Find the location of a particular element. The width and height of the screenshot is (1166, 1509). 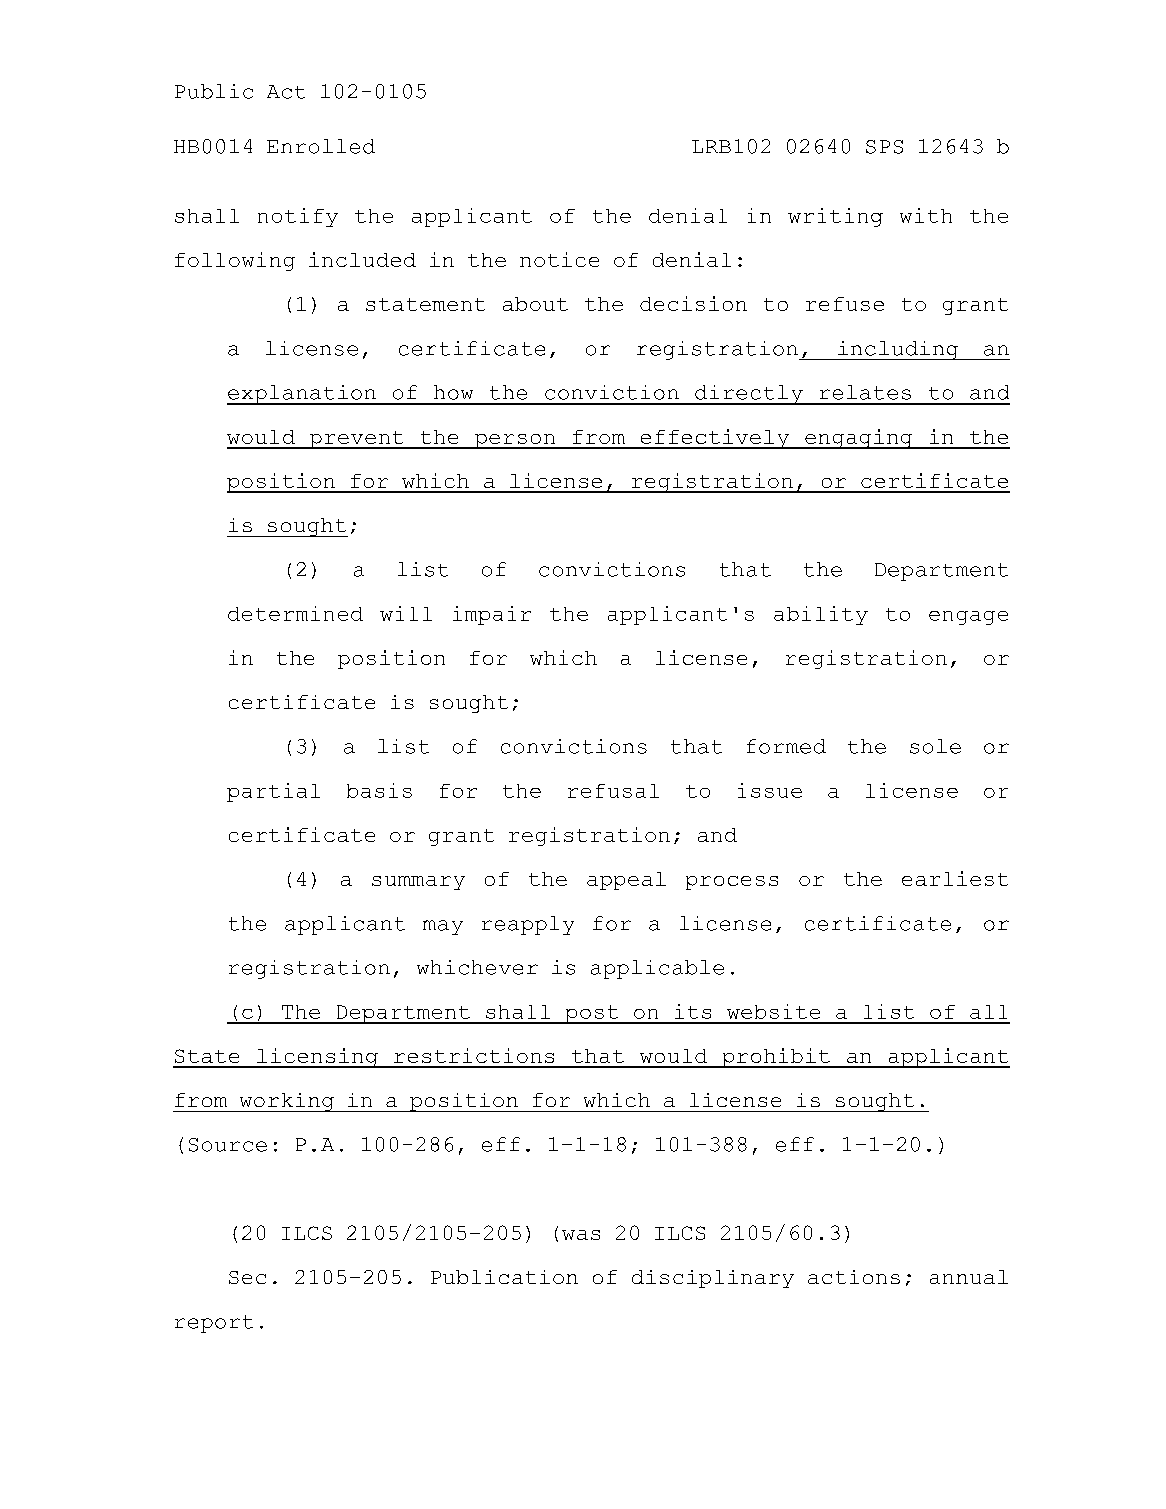

notify is located at coordinates (298, 217).
